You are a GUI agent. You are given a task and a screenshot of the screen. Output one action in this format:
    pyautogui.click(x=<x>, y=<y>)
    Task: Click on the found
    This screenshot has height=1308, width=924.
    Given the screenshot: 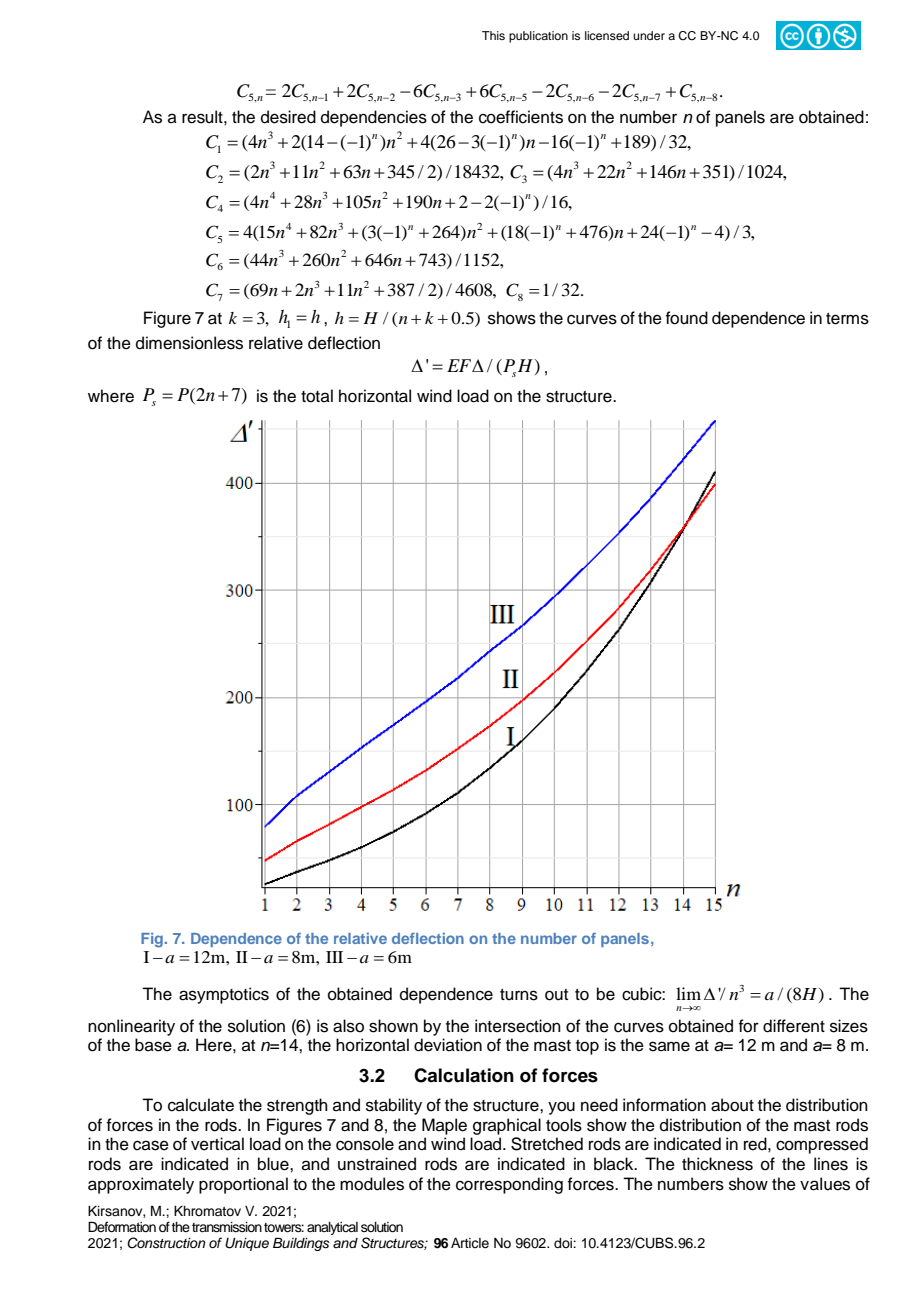 What is the action you would take?
    pyautogui.click(x=686, y=318)
